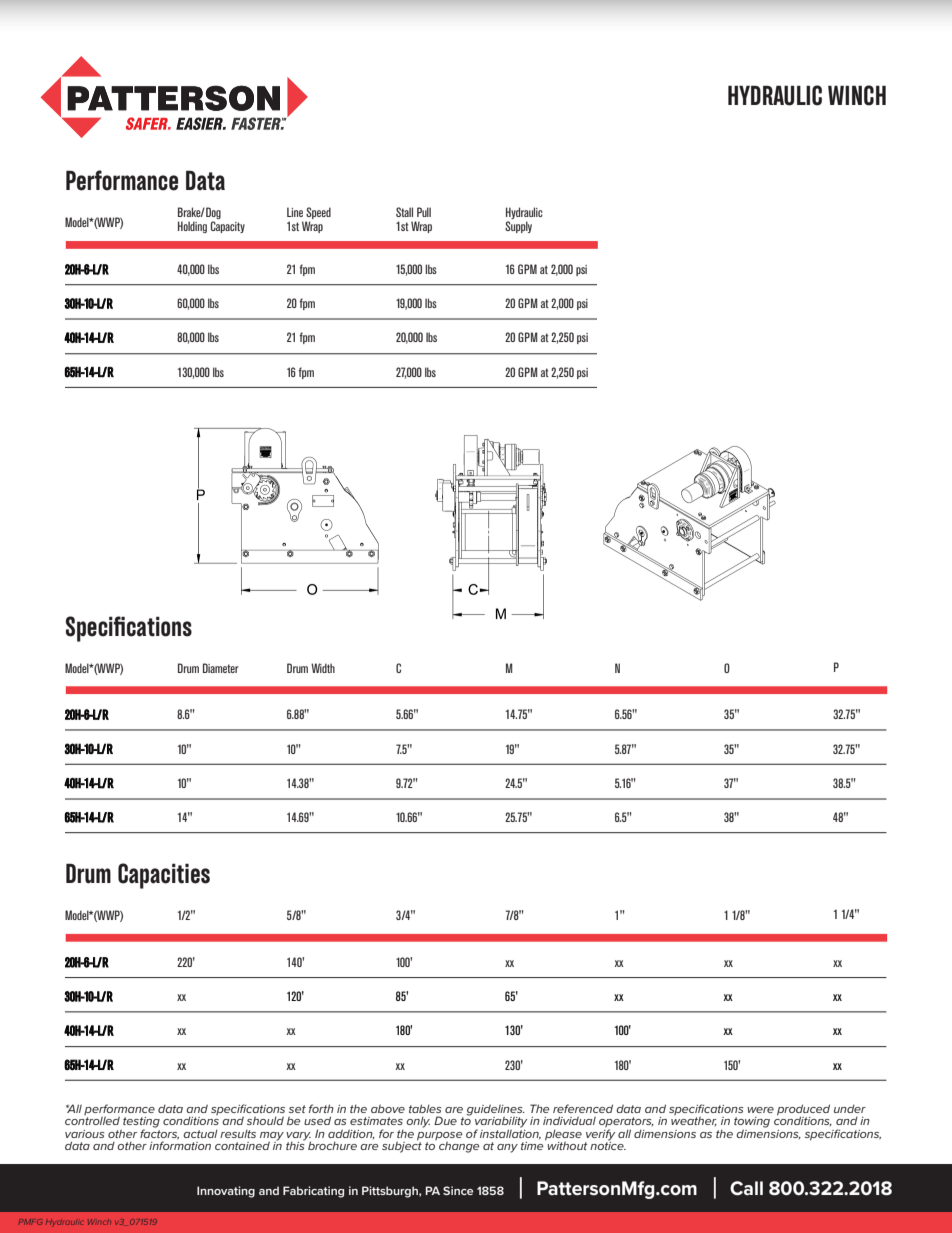  What do you see at coordinates (318, 213) in the image?
I see `Speed` at bounding box center [318, 213].
